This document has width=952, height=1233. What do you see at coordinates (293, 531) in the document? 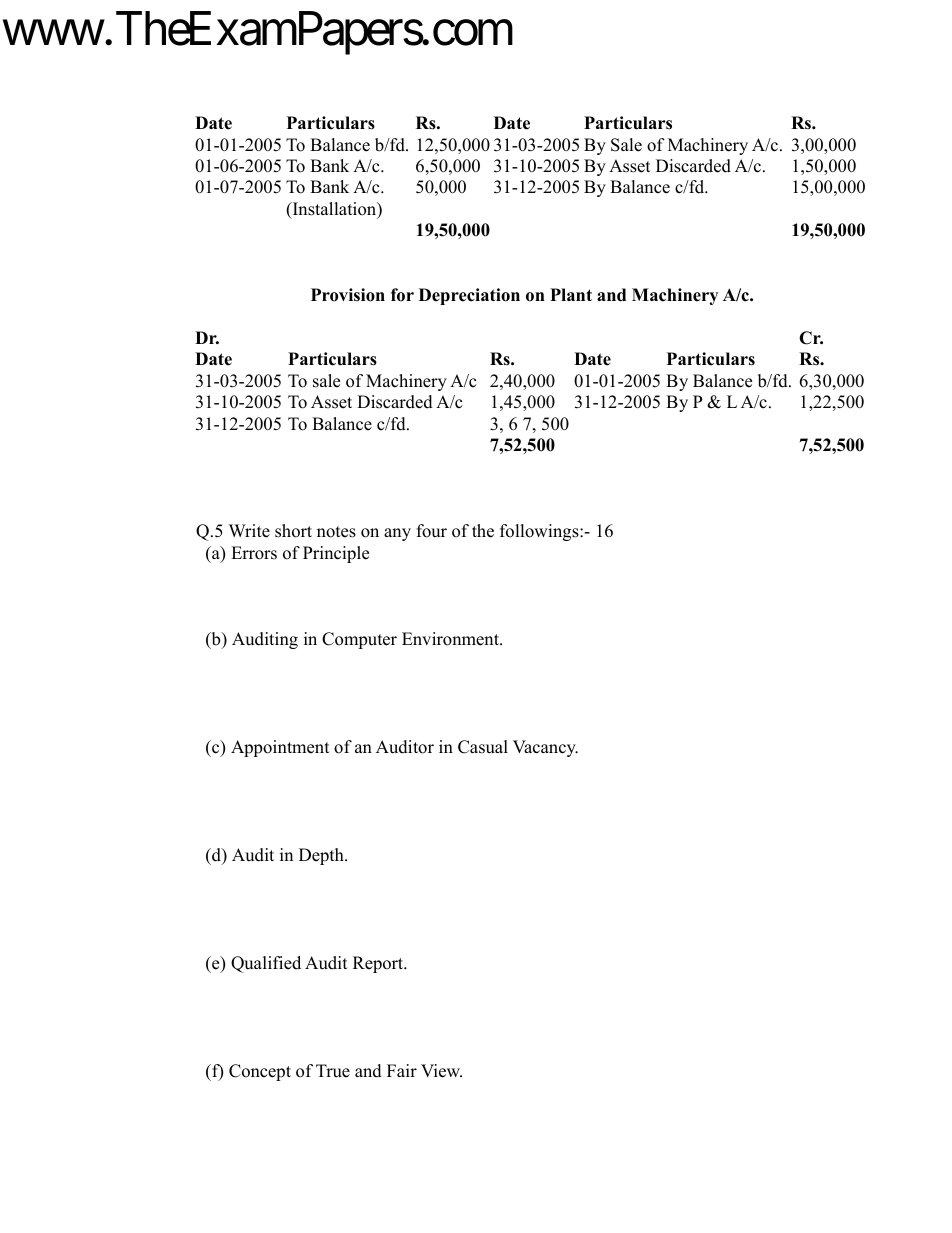
I see `short` at bounding box center [293, 531].
